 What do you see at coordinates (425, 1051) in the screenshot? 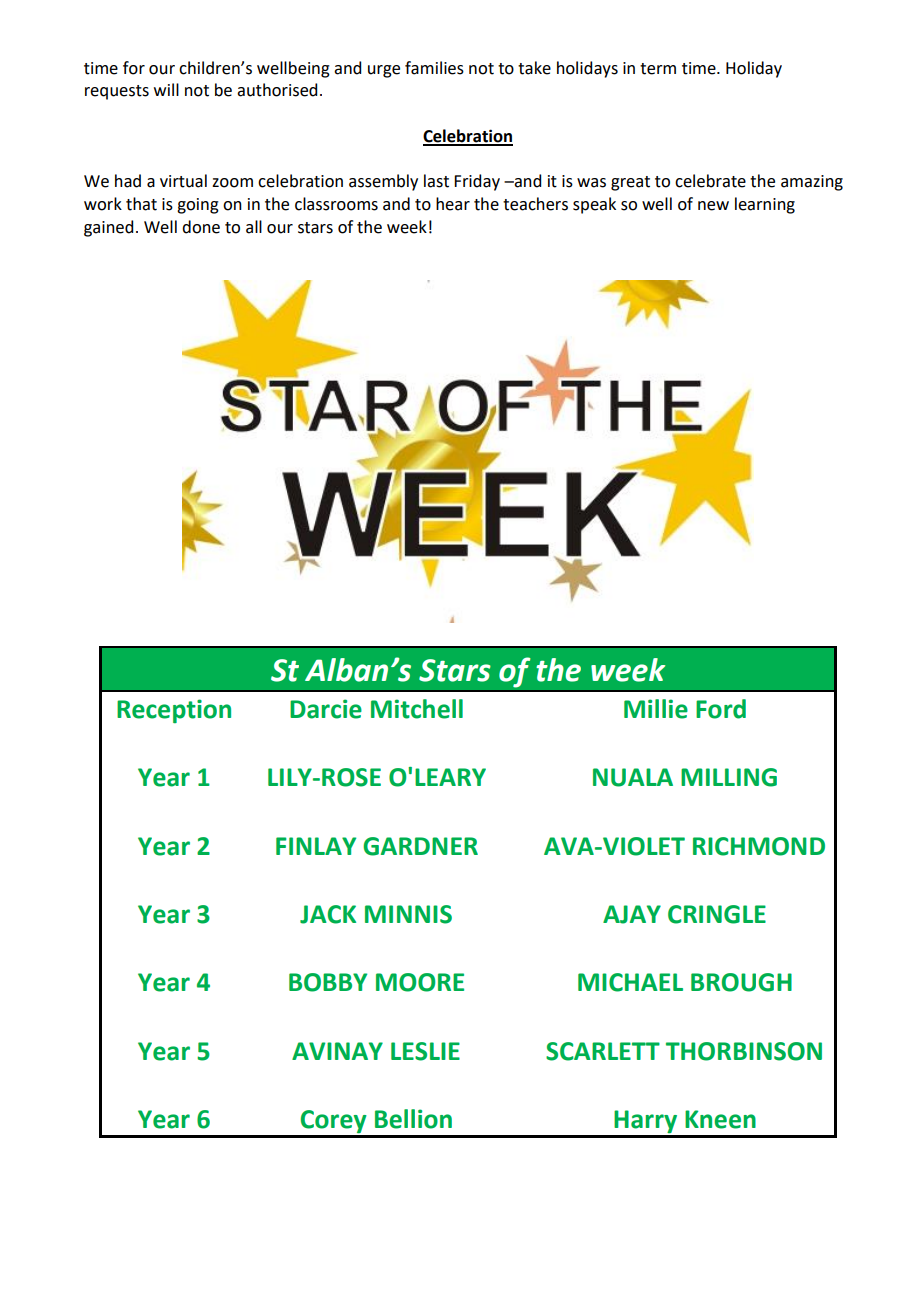
I see `LESLIE` at bounding box center [425, 1051].
